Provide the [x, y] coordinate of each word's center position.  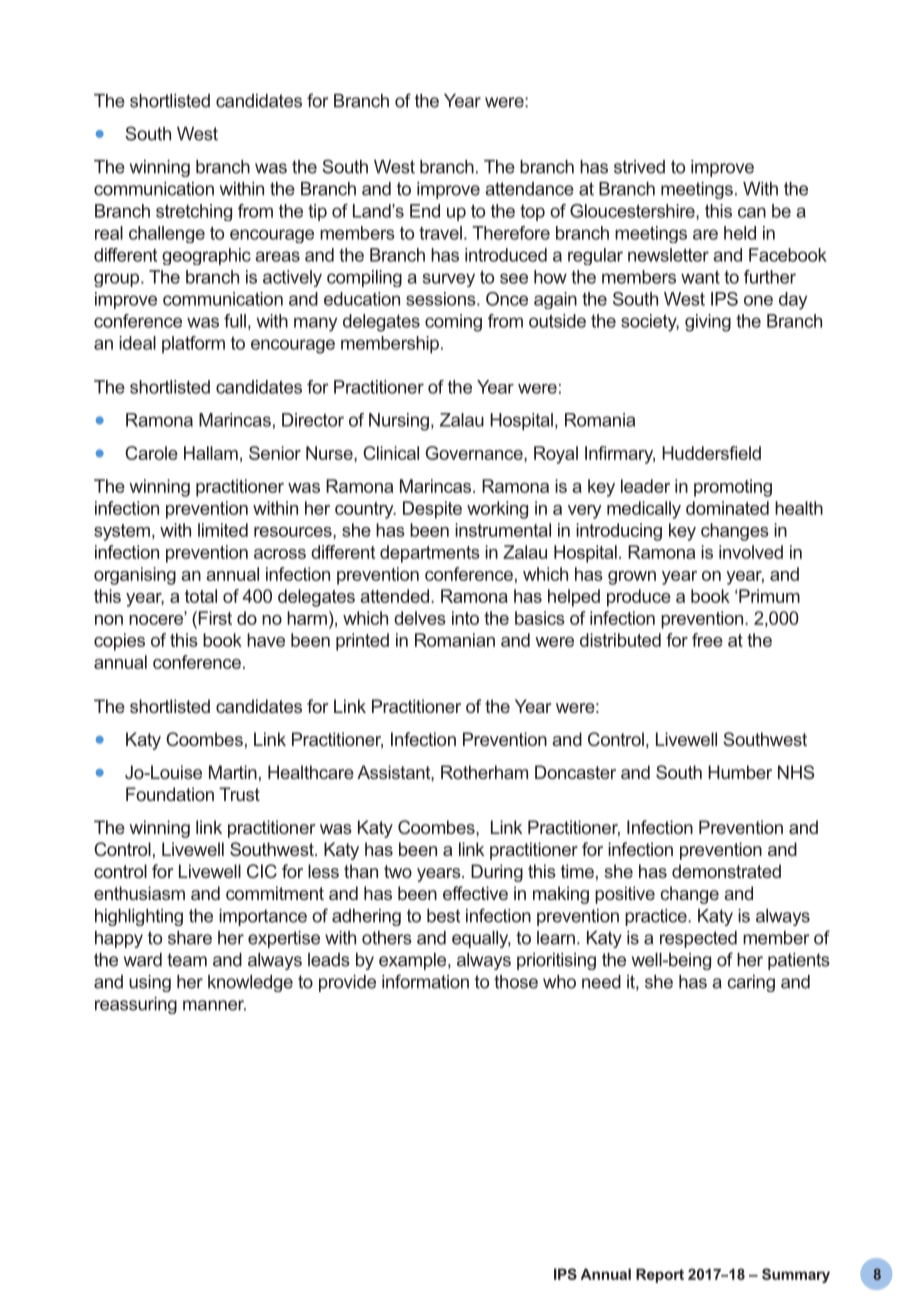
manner [214, 1005]
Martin [233, 772]
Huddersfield [711, 453]
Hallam [211, 453]
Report [660, 1275]
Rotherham [484, 772]
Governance [475, 453]
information [425, 981]
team [187, 960]
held [740, 233]
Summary [796, 1275]
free [707, 640]
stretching [194, 212]
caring [751, 983]
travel [440, 233]
